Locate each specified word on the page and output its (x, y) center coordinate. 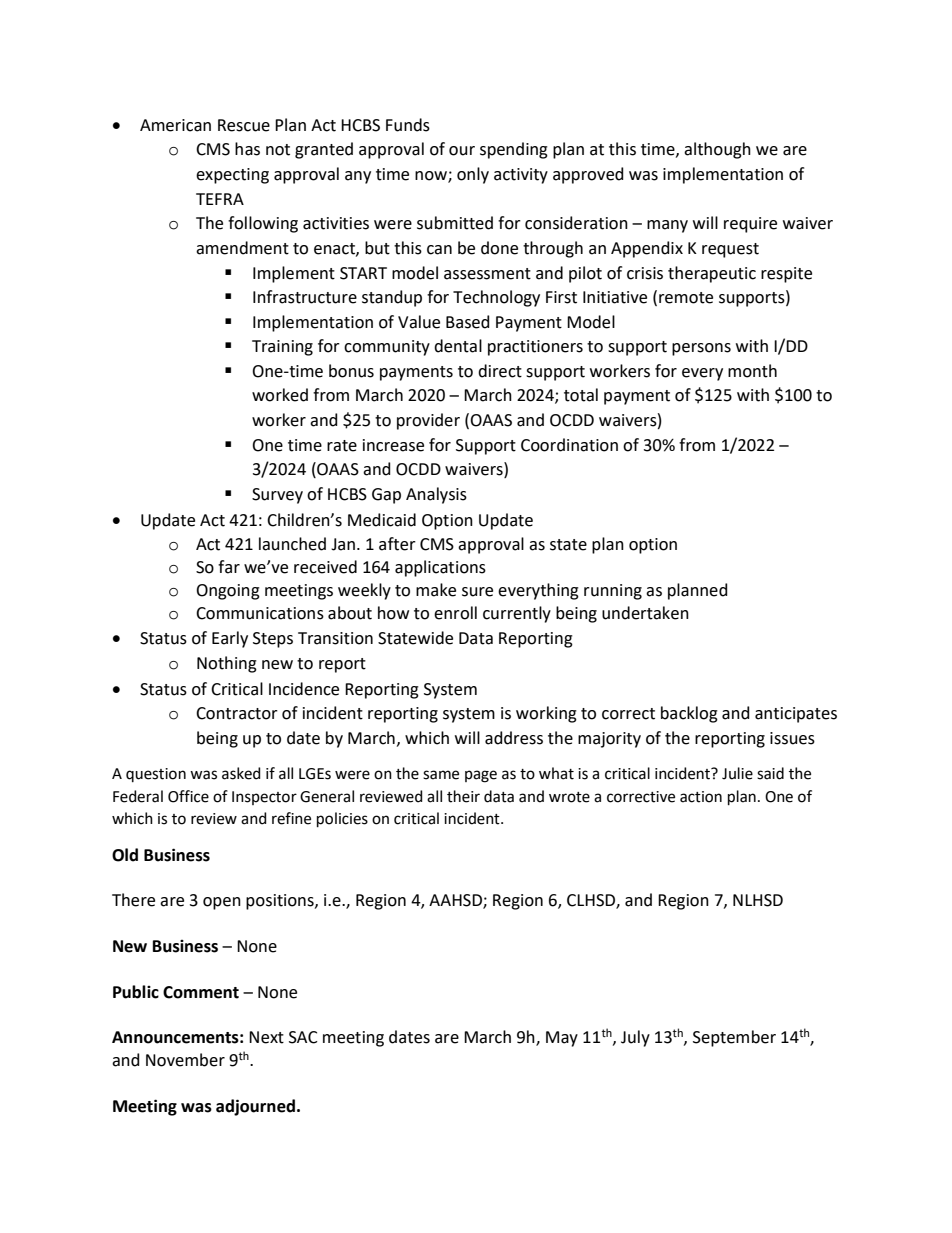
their (463, 796)
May (562, 1039)
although (717, 150)
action (701, 797)
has (247, 149)
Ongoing (228, 592)
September (734, 1038)
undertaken (645, 613)
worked (280, 395)
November (185, 1060)
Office (188, 796)
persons (701, 349)
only (473, 175)
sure (477, 592)
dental (458, 346)
